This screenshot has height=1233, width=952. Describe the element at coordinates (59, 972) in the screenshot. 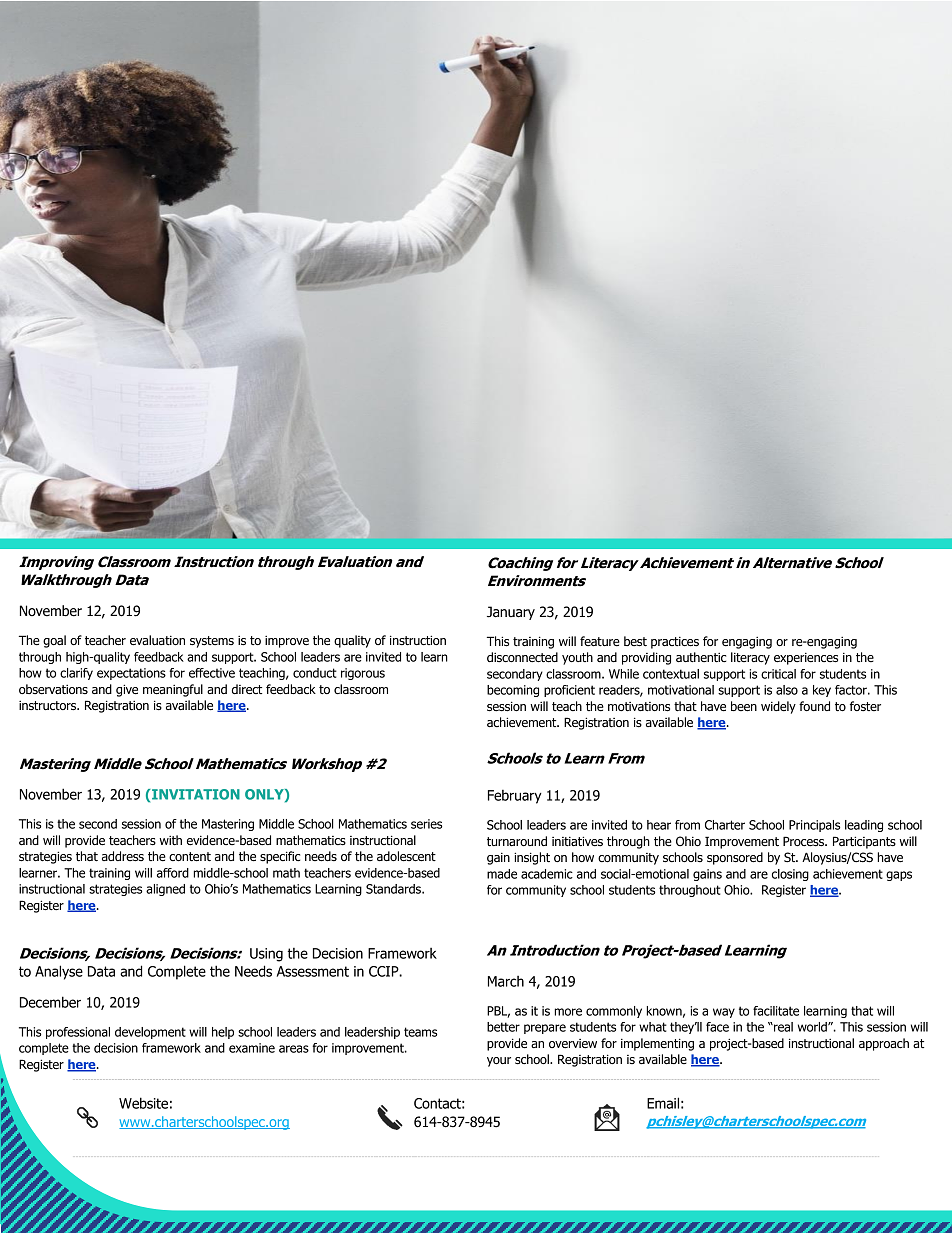

I see `Analyse` at that location.
